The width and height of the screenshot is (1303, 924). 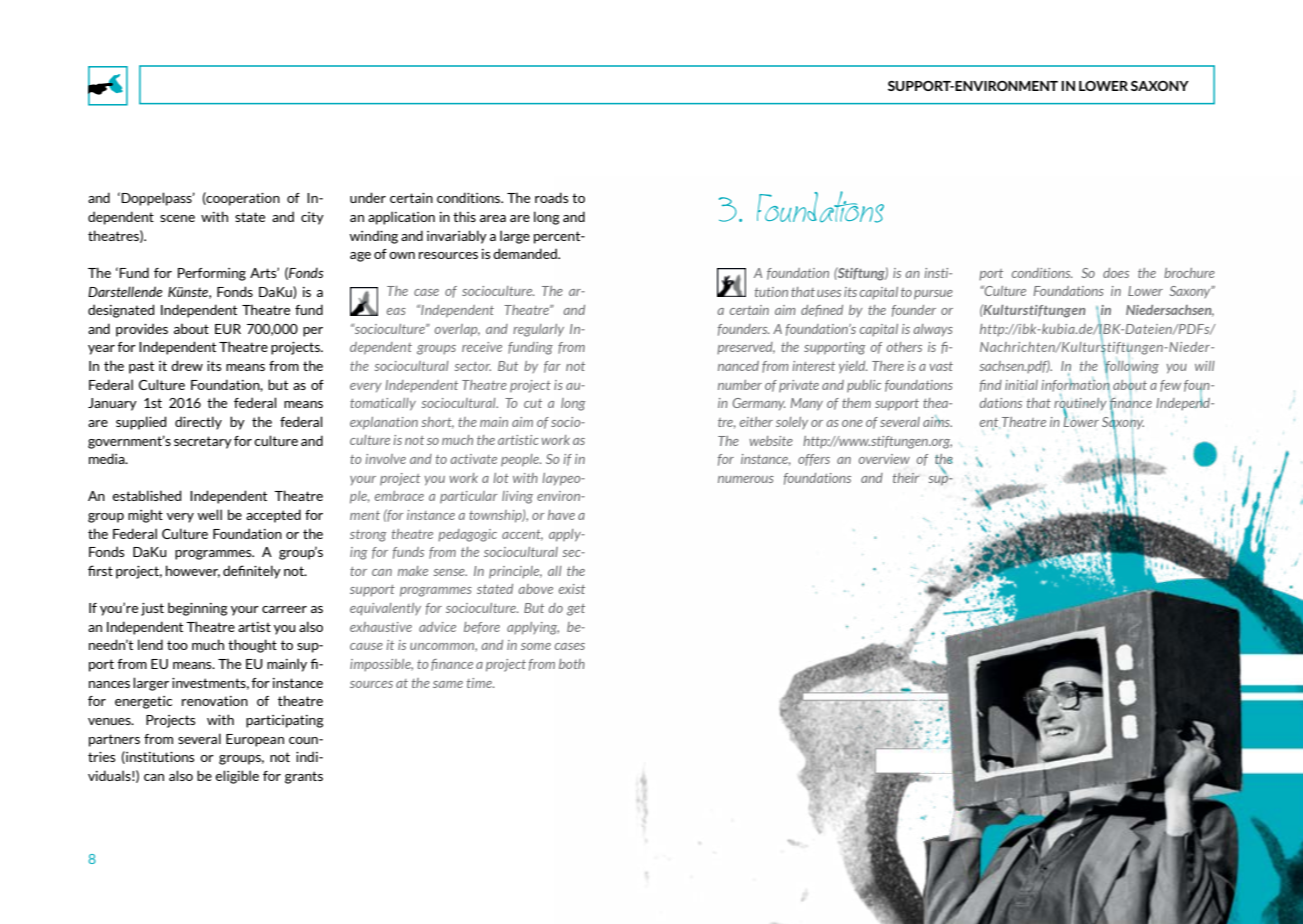 I want to click on city, so click(x=312, y=218).
